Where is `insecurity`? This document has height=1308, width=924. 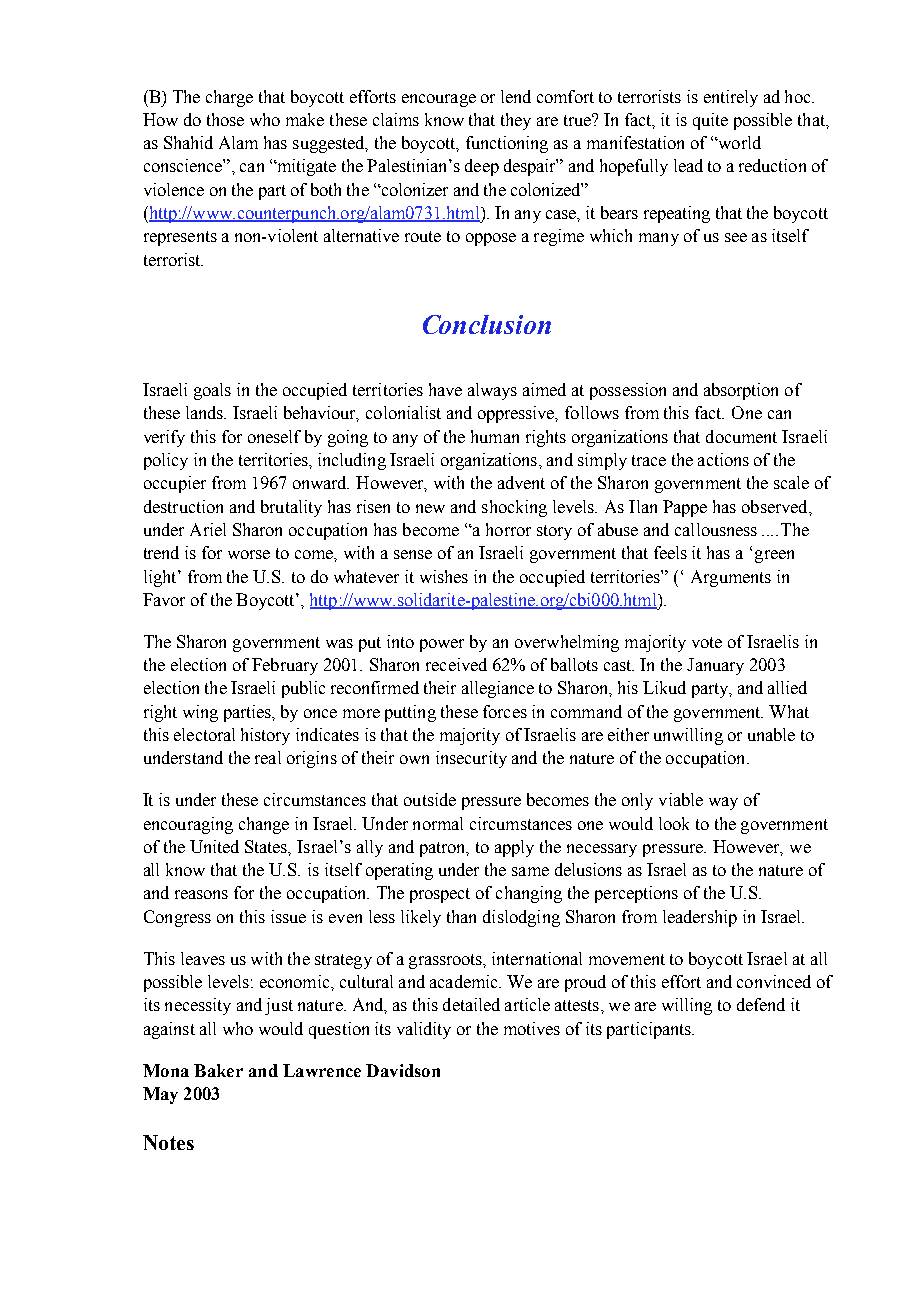
insecurity is located at coordinates (471, 759).
